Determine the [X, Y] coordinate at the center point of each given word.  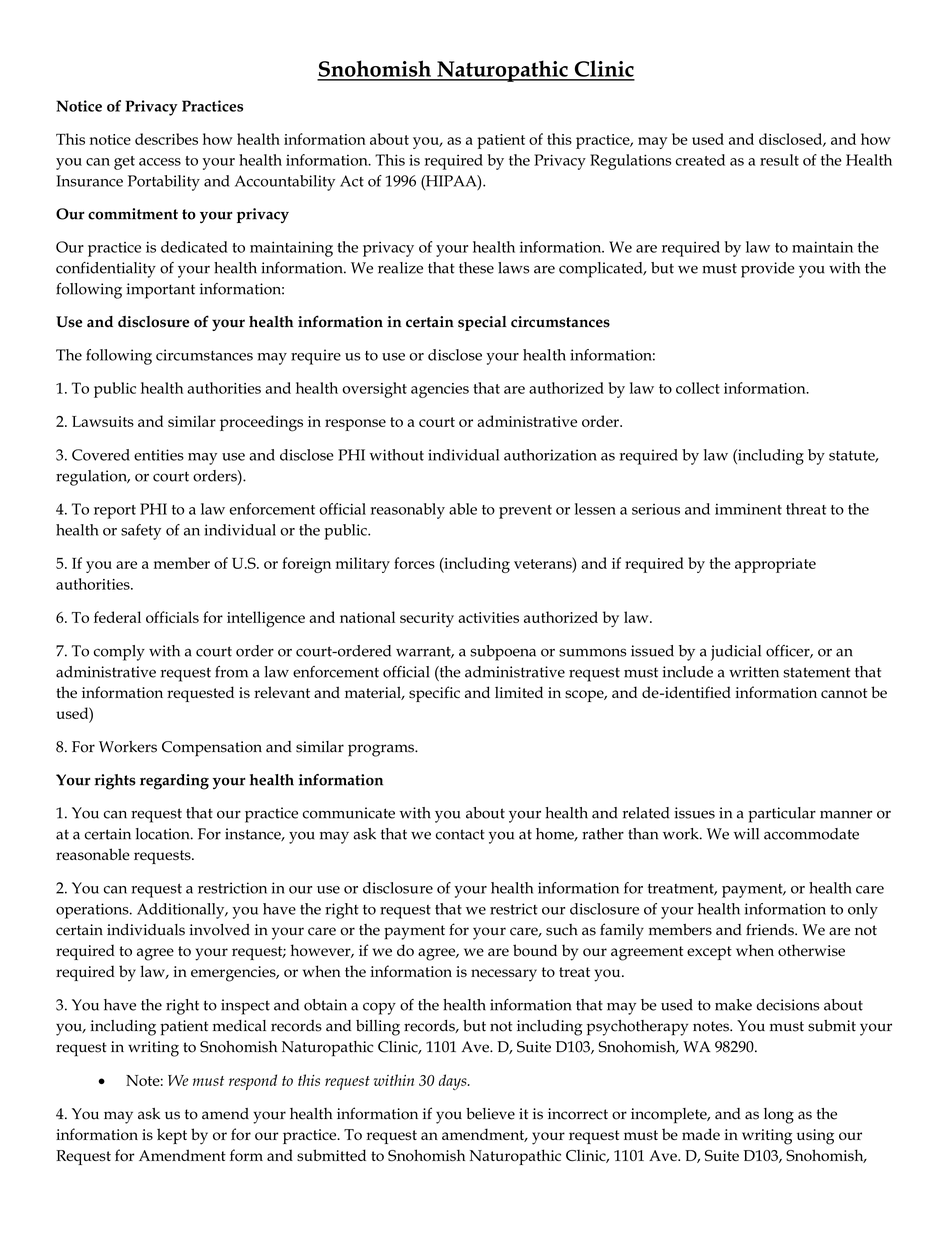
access [160, 162]
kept [172, 1136]
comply [119, 653]
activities [488, 617]
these [476, 268]
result [779, 160]
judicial [736, 653]
